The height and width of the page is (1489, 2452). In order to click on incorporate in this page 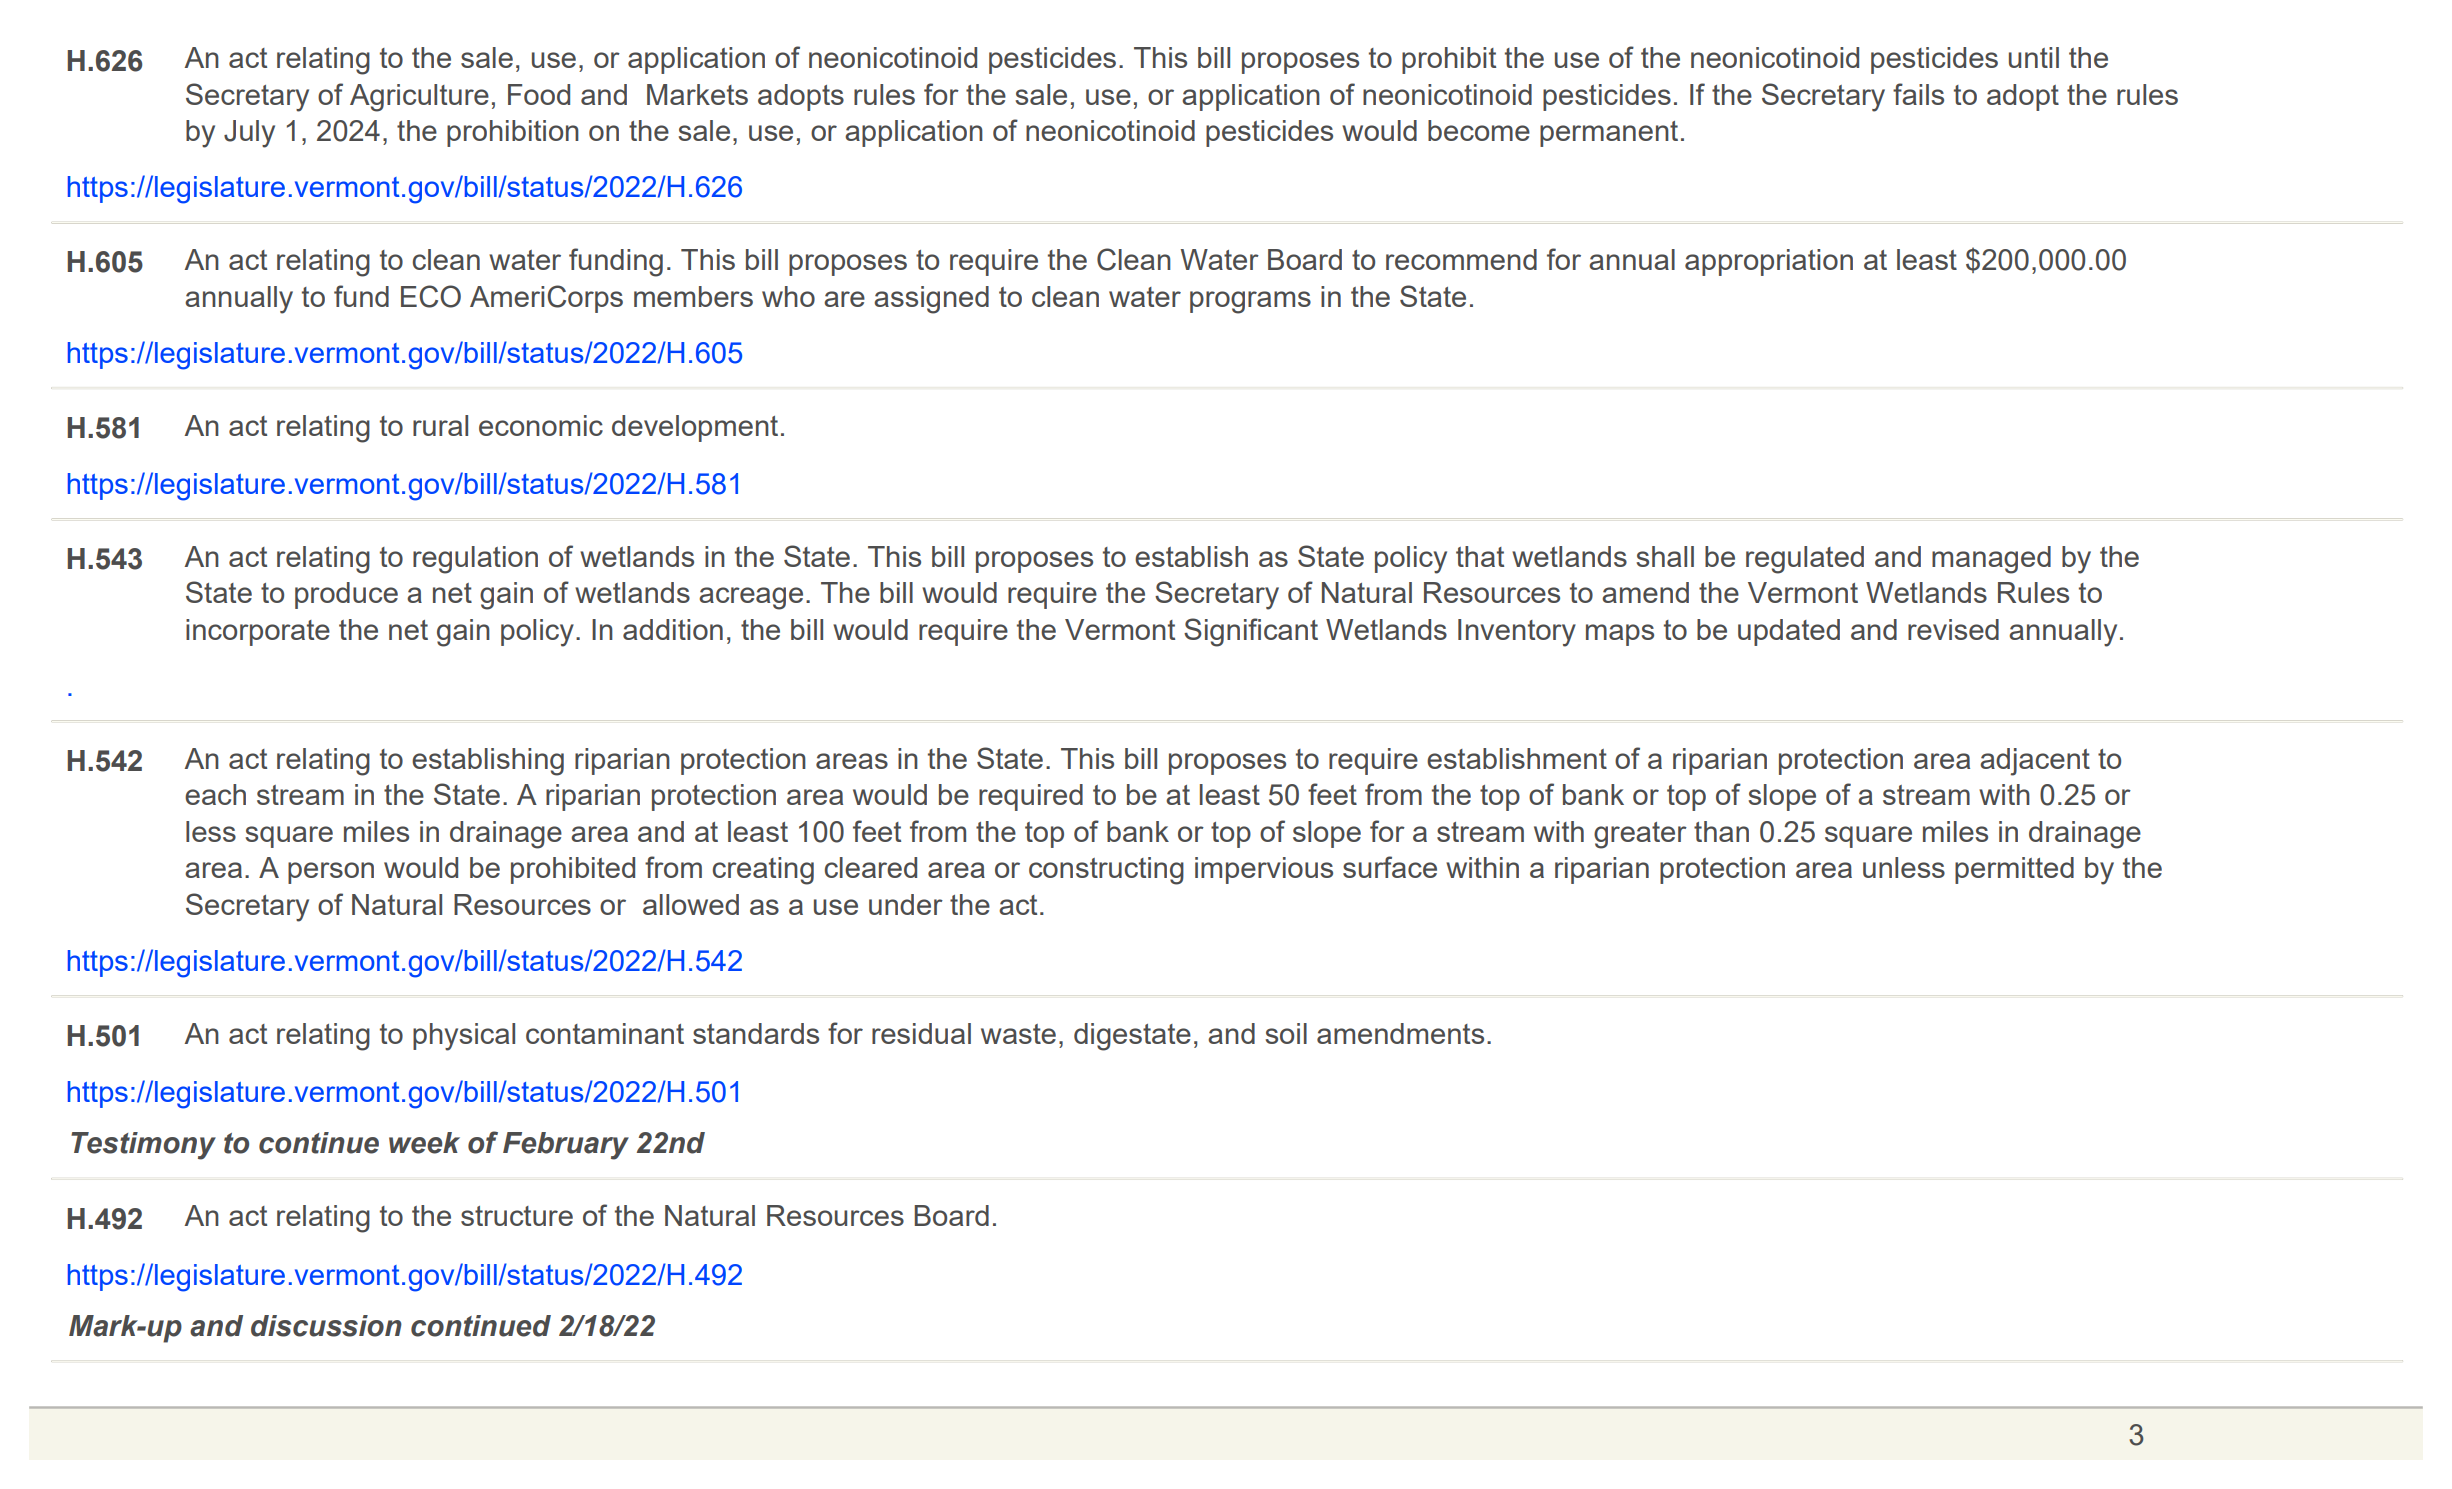, I will do `click(258, 632)`.
